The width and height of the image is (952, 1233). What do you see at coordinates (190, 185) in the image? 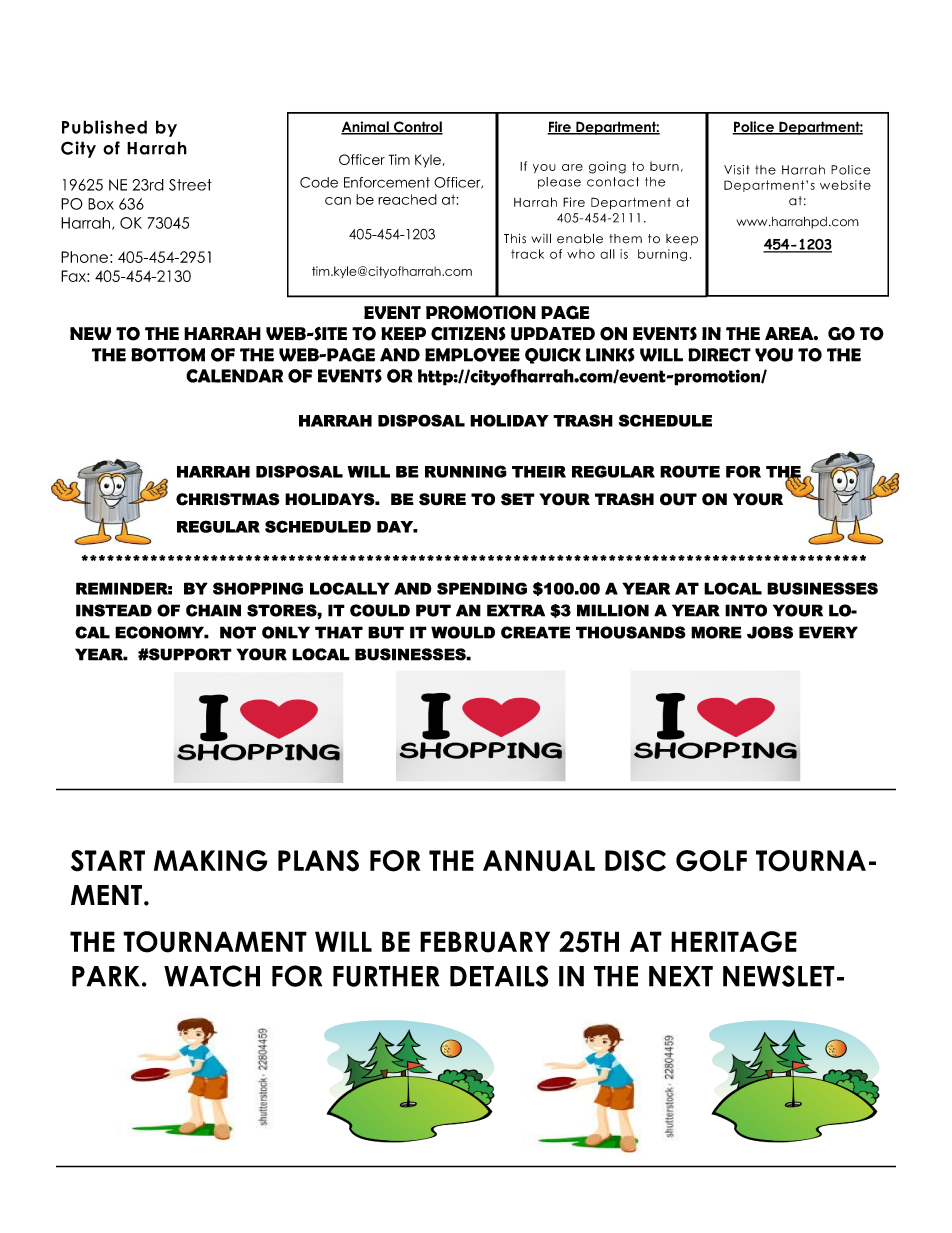
I see `Street` at bounding box center [190, 185].
